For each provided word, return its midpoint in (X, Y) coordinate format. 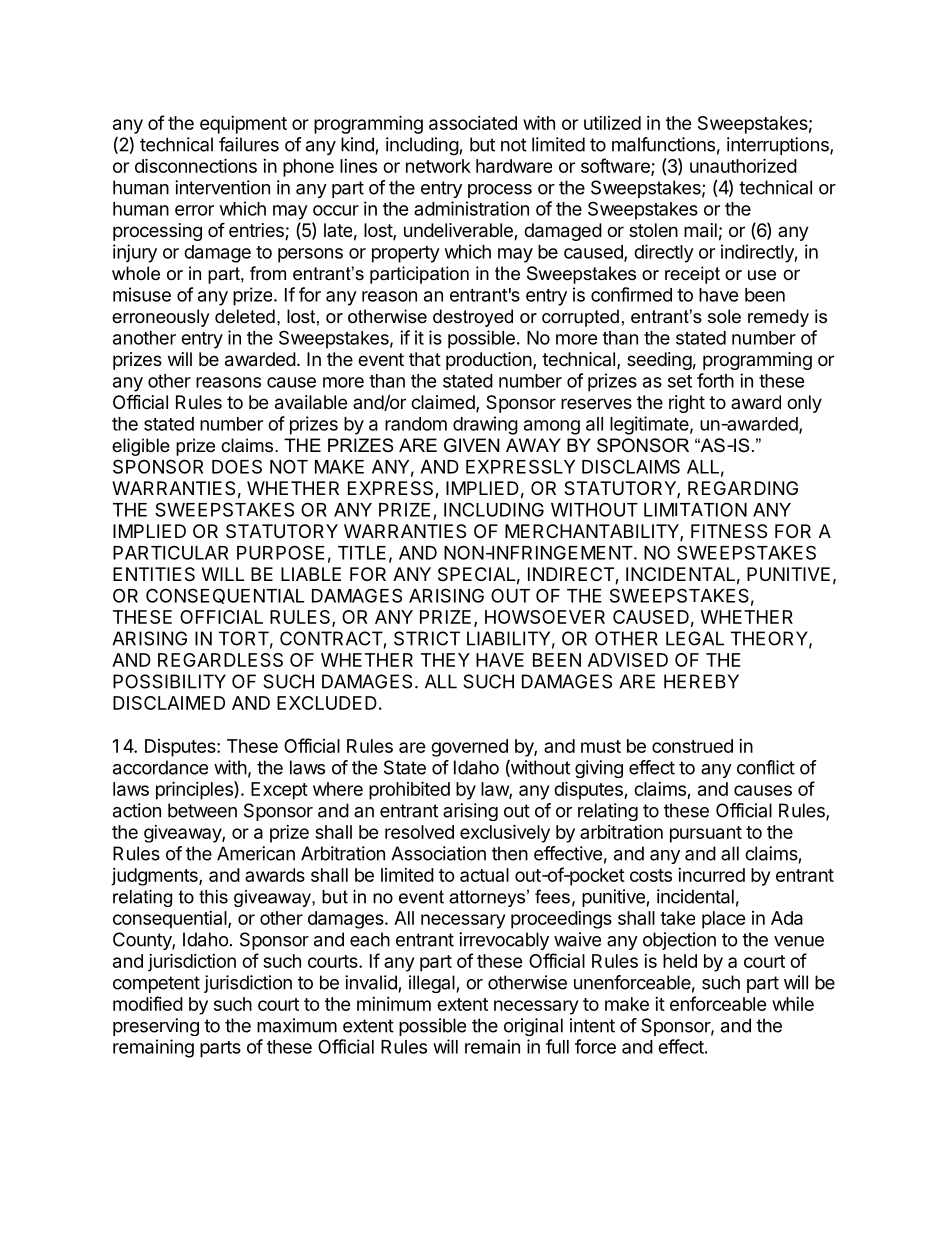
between (202, 810)
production (489, 361)
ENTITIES (154, 574)
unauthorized (743, 165)
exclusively (505, 833)
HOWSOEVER (545, 617)
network (438, 166)
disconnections (196, 165)
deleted (245, 316)
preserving (156, 1027)
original (533, 1027)
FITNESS (729, 531)
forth (715, 380)
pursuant (706, 834)
